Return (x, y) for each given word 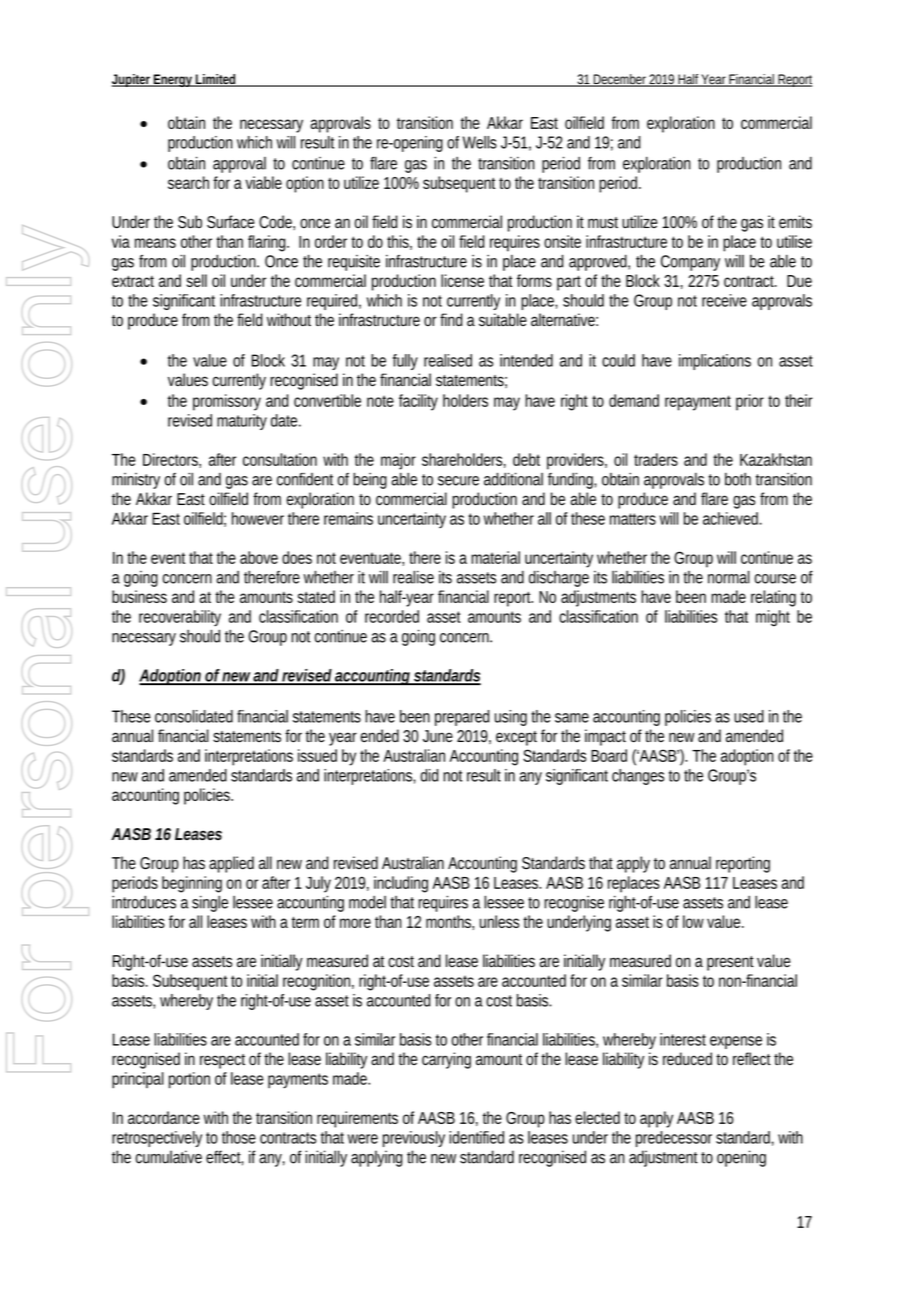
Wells (480, 142)
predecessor (674, 1139)
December (620, 80)
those (239, 1137)
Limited (216, 80)
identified (476, 1137)
